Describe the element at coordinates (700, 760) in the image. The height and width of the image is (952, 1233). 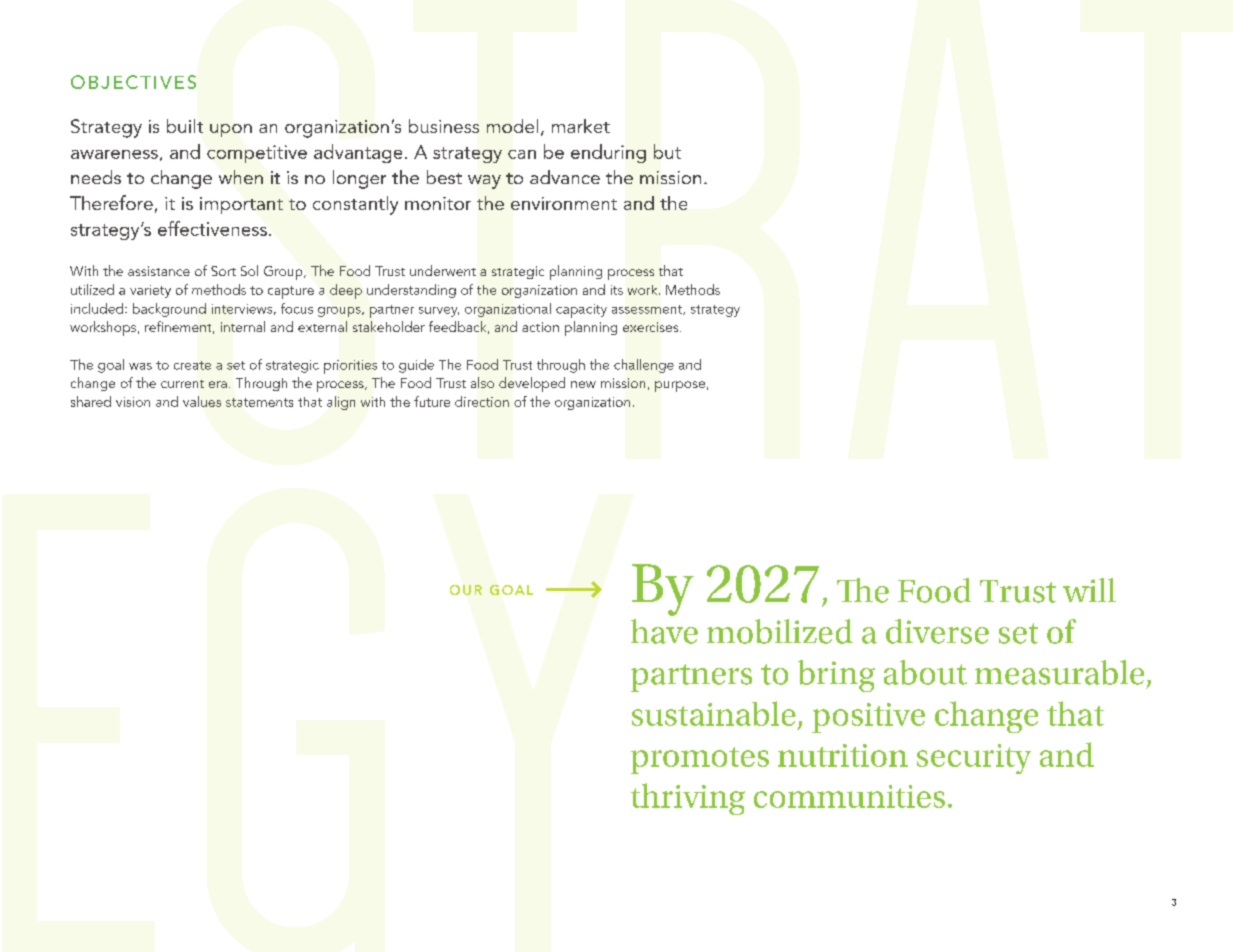
I see `promotes` at that location.
